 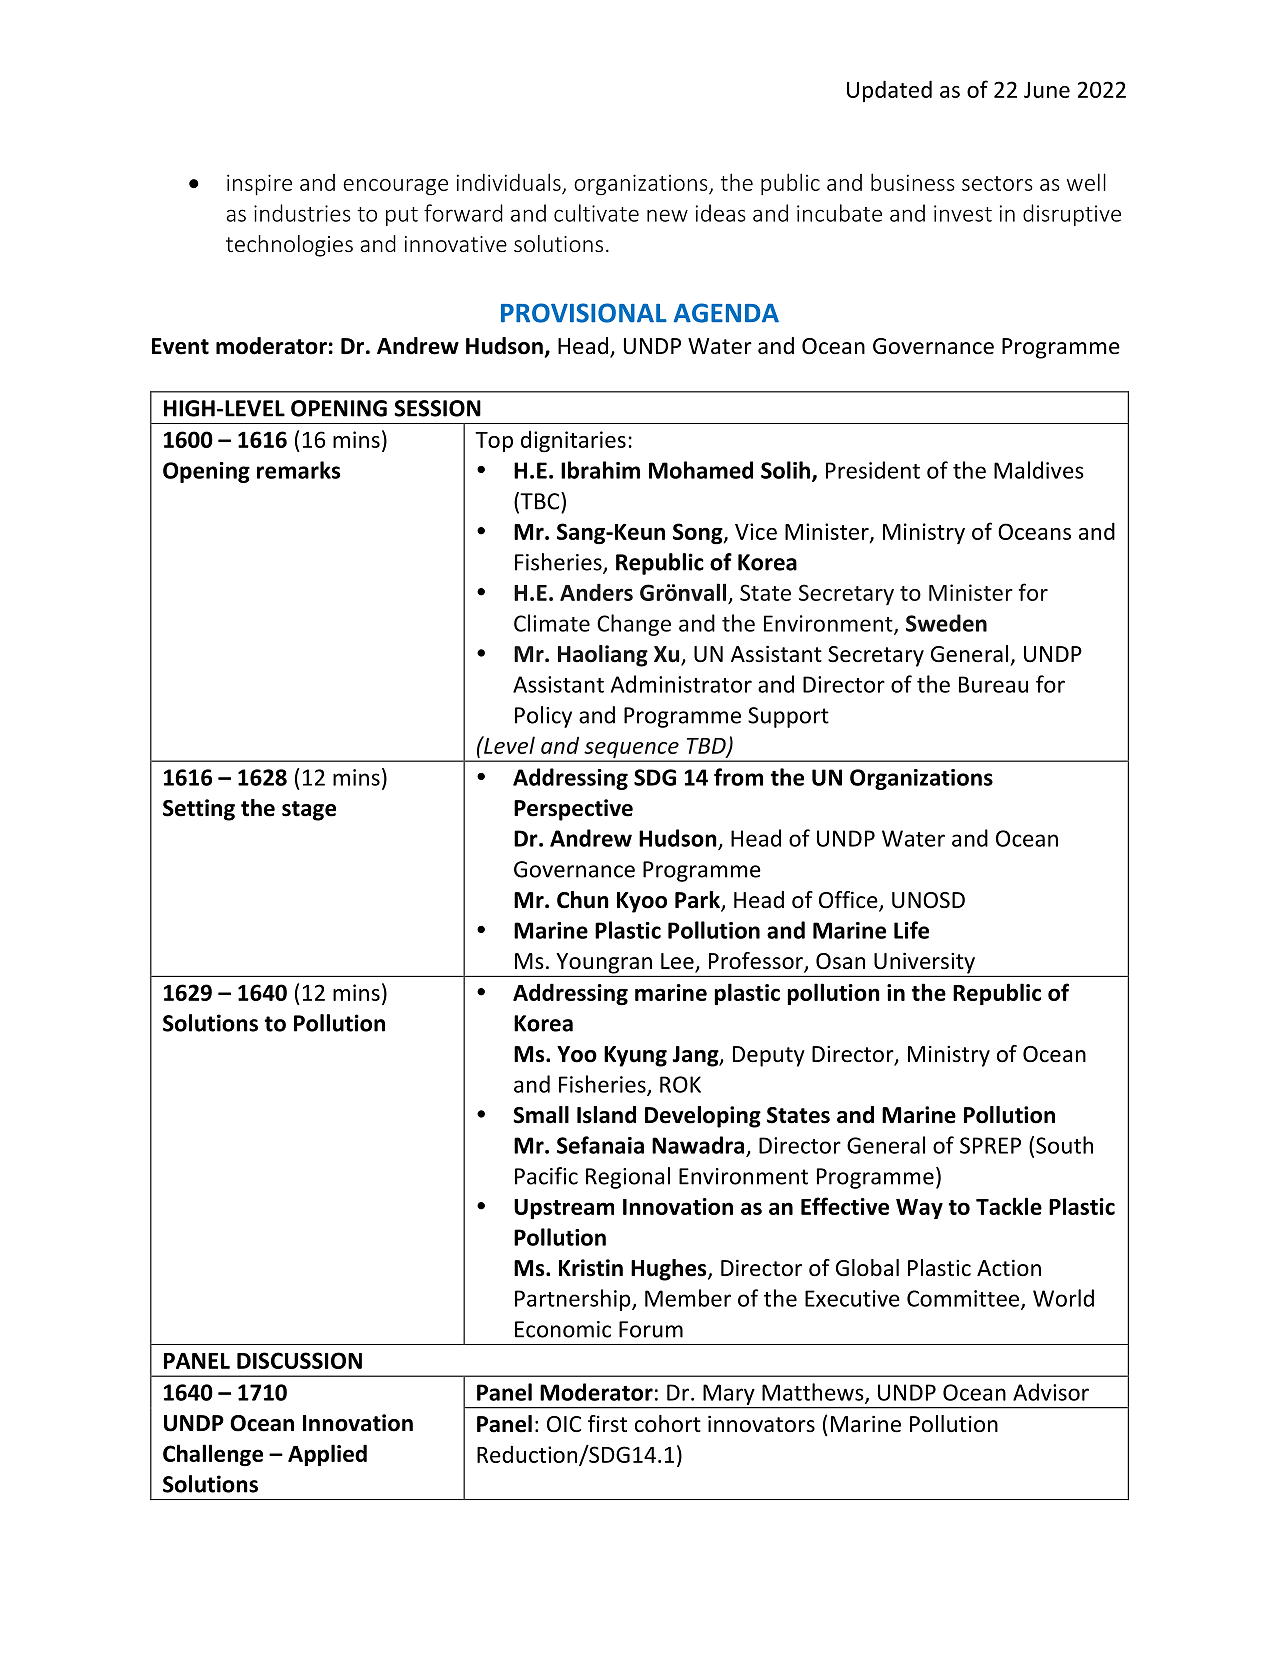 What do you see at coordinates (596, 213) in the screenshot?
I see `cultivate` at bounding box center [596, 213].
